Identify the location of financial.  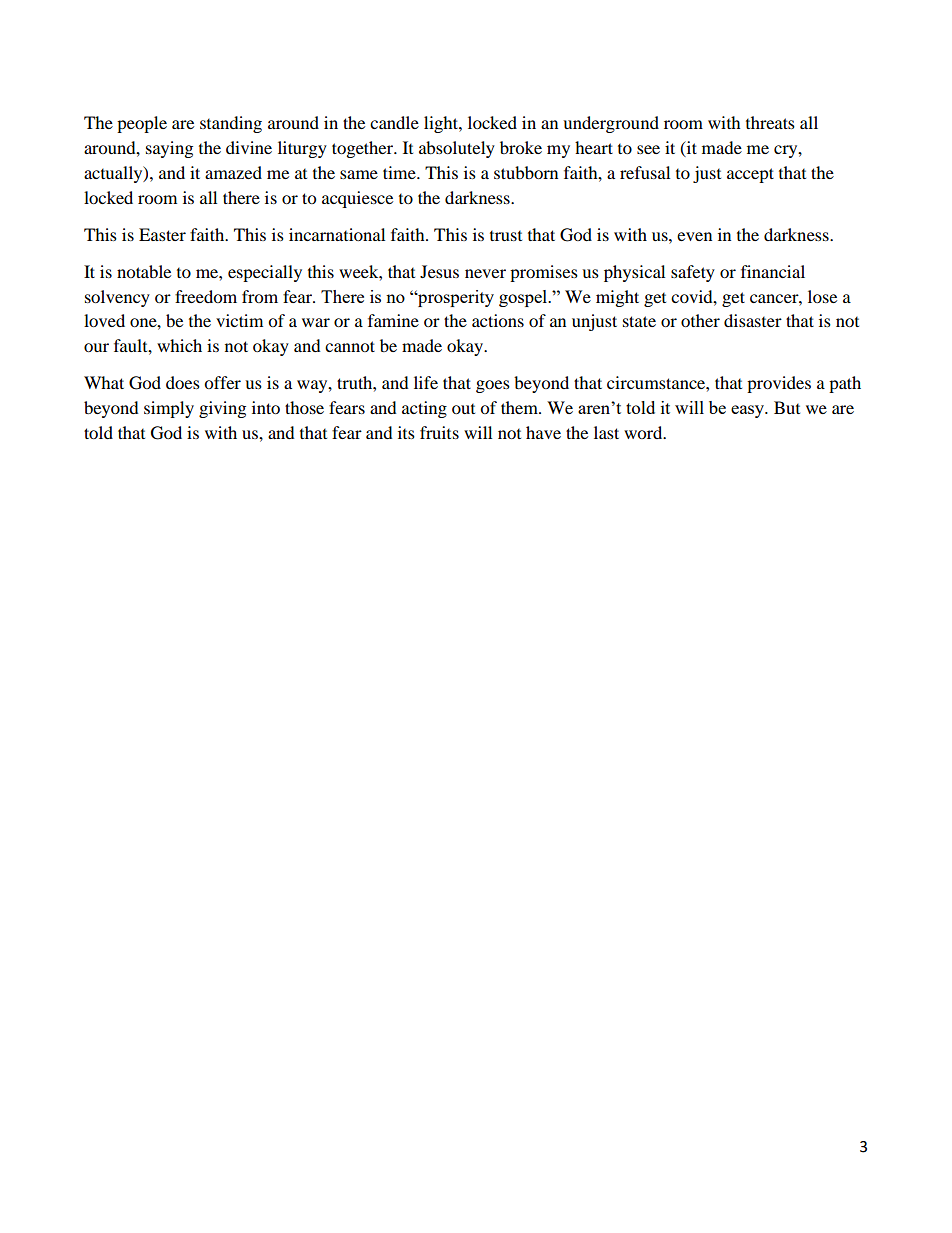
(773, 271).
